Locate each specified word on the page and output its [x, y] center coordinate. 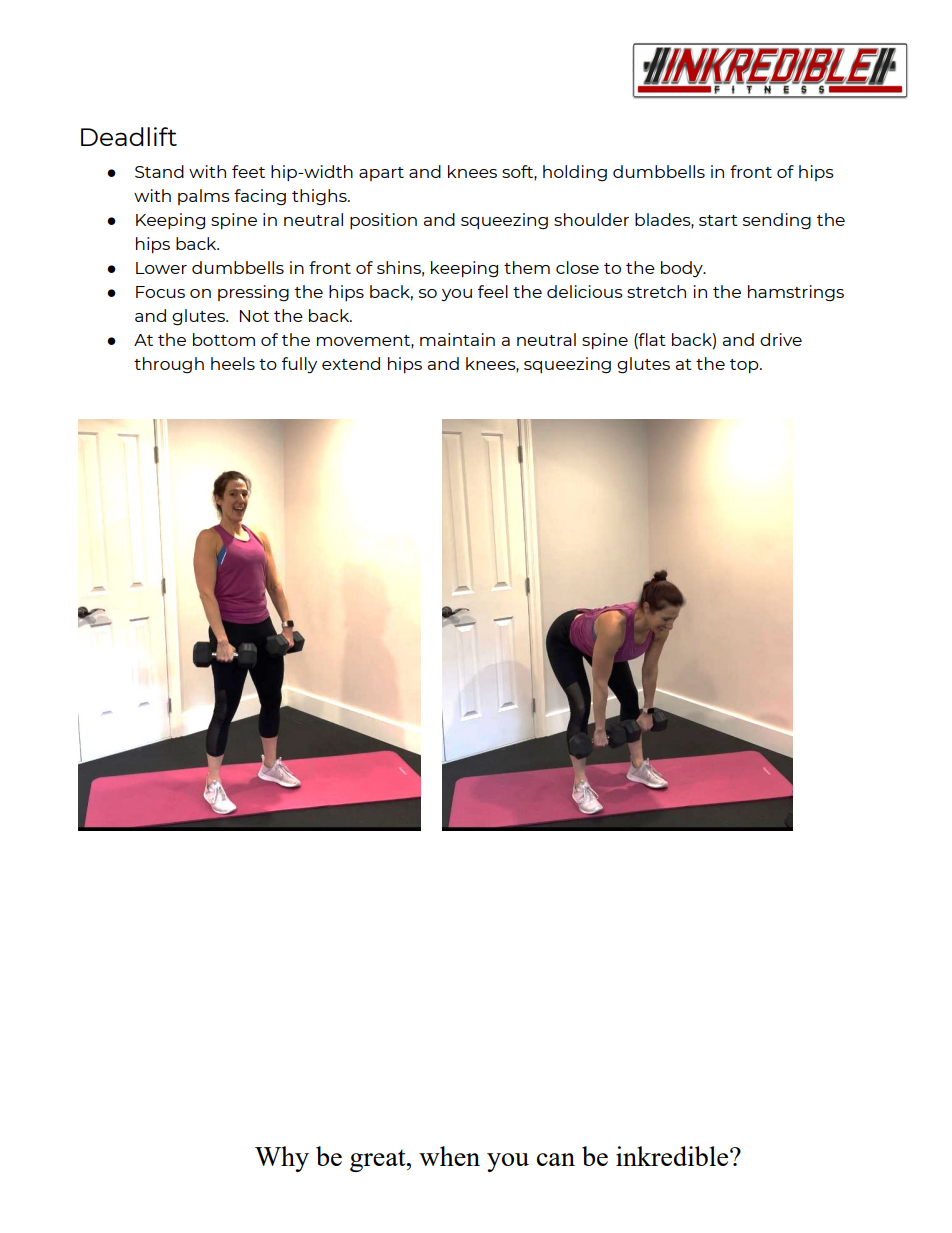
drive [781, 339]
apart [381, 174]
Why [282, 1159]
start [718, 220]
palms [204, 197]
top [745, 366]
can [556, 1159]
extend [351, 363]
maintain [457, 339]
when [449, 1156]
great [379, 1160]
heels [233, 363]
